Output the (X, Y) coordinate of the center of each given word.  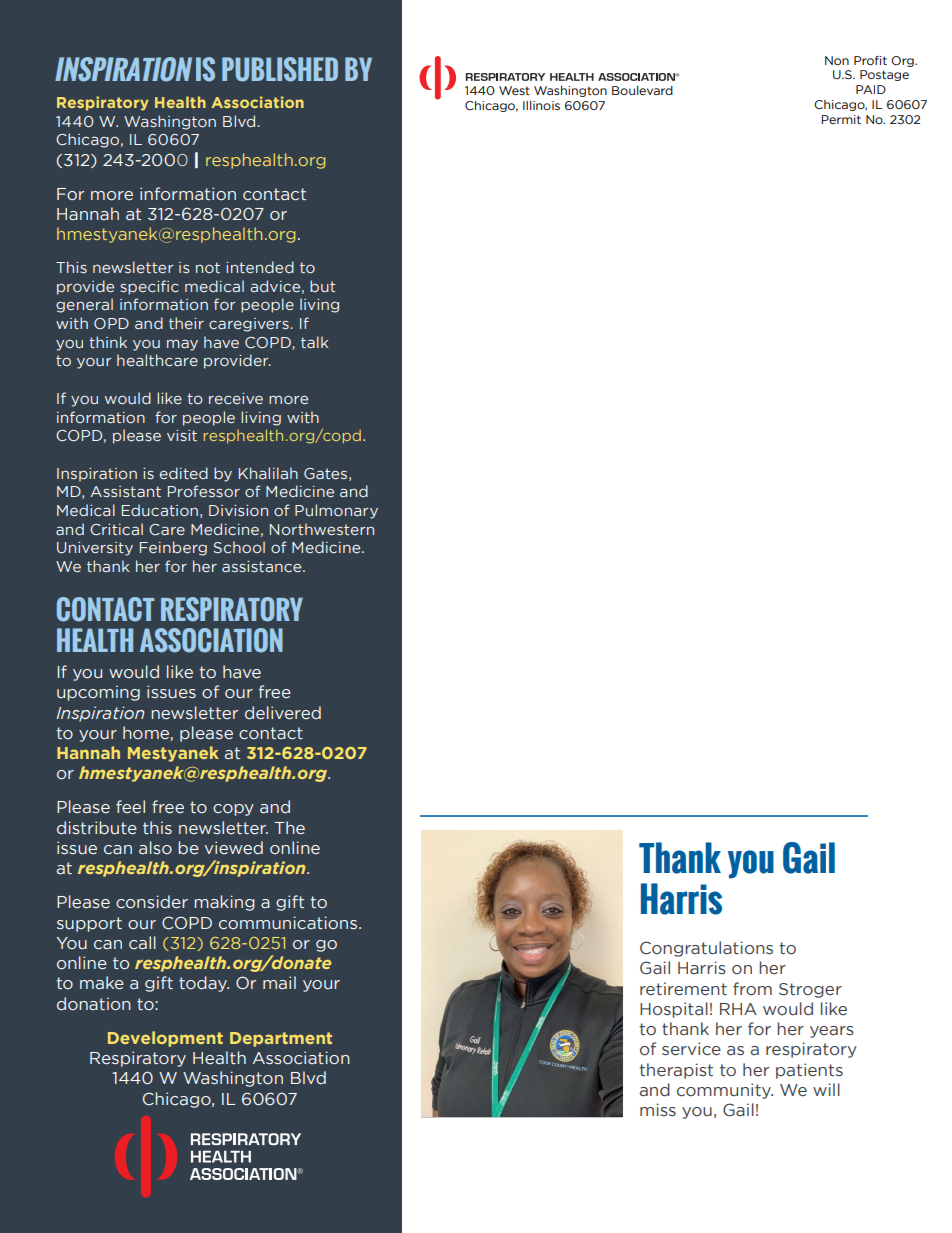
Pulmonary (336, 511)
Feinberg (173, 548)
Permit (841, 119)
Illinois (541, 105)
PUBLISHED (280, 69)
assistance (263, 567)
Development (165, 1039)
